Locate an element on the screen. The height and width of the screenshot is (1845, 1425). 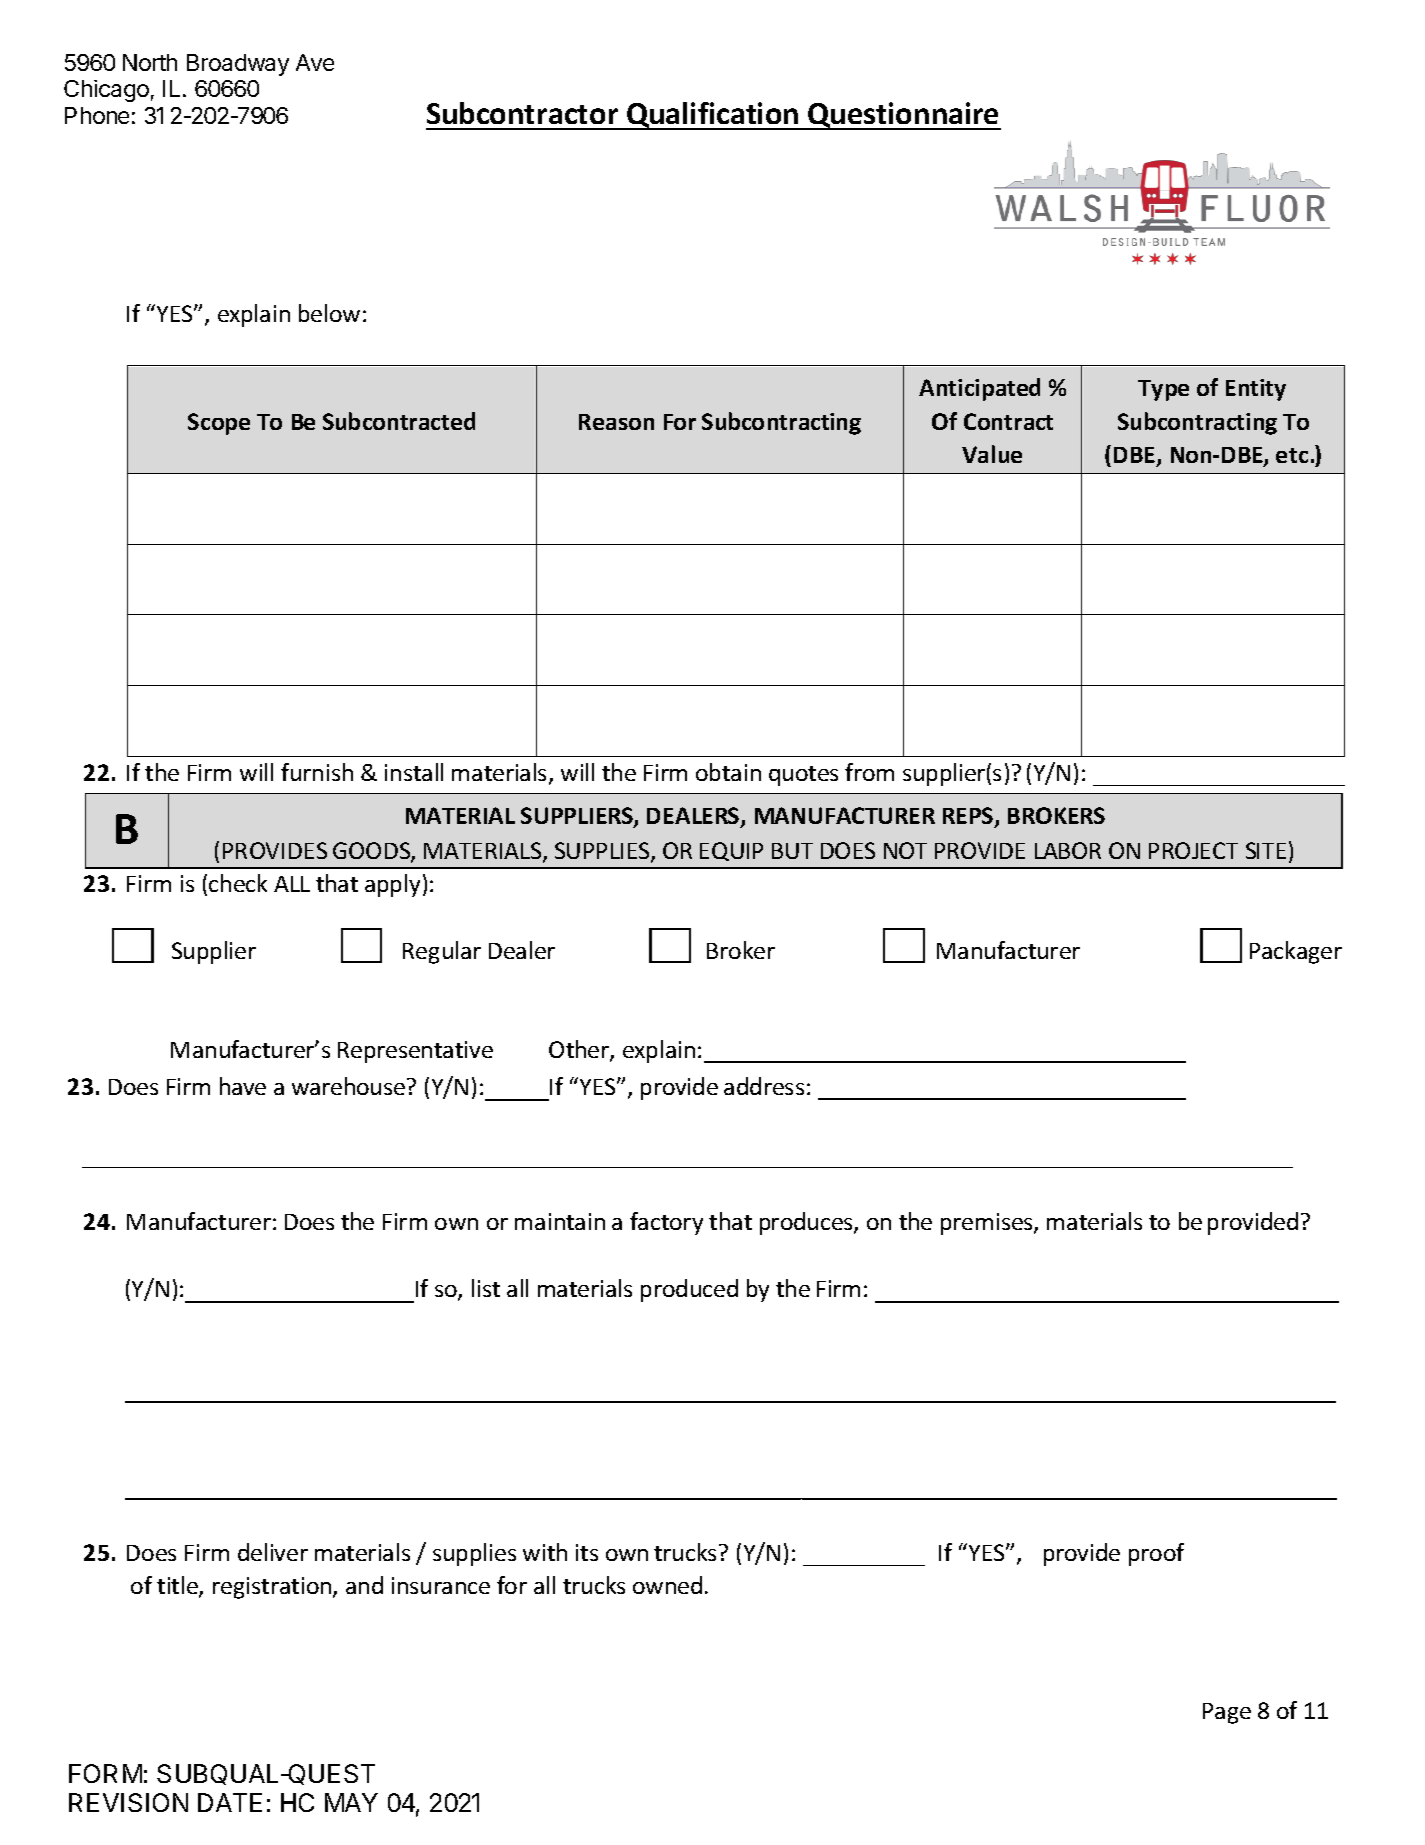
Qualification is located at coordinates (713, 116).
